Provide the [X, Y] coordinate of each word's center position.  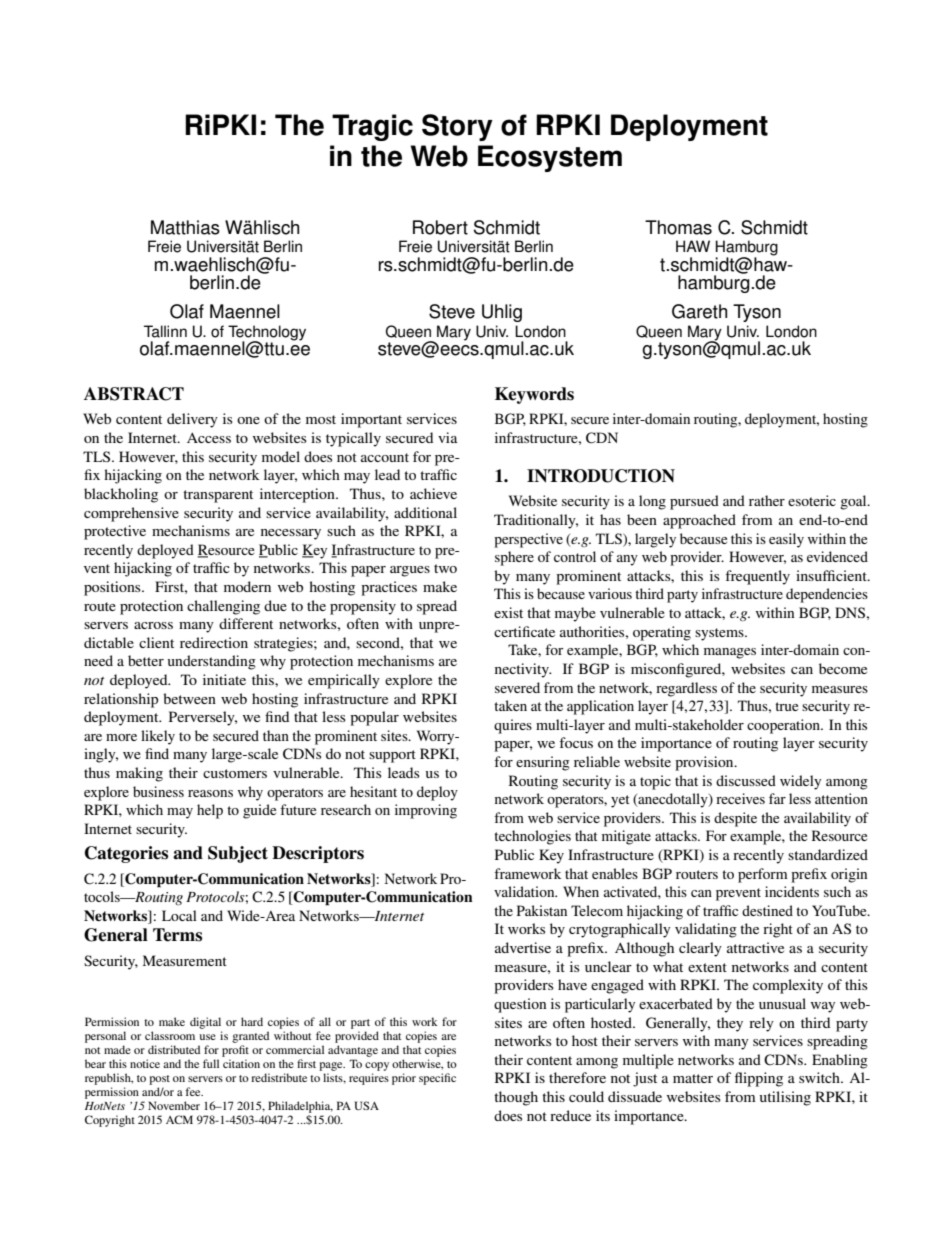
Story [457, 127]
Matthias [185, 227]
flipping [759, 1079]
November [174, 1105]
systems [720, 634]
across [153, 625]
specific [437, 1079]
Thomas [678, 227]
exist [508, 612]
